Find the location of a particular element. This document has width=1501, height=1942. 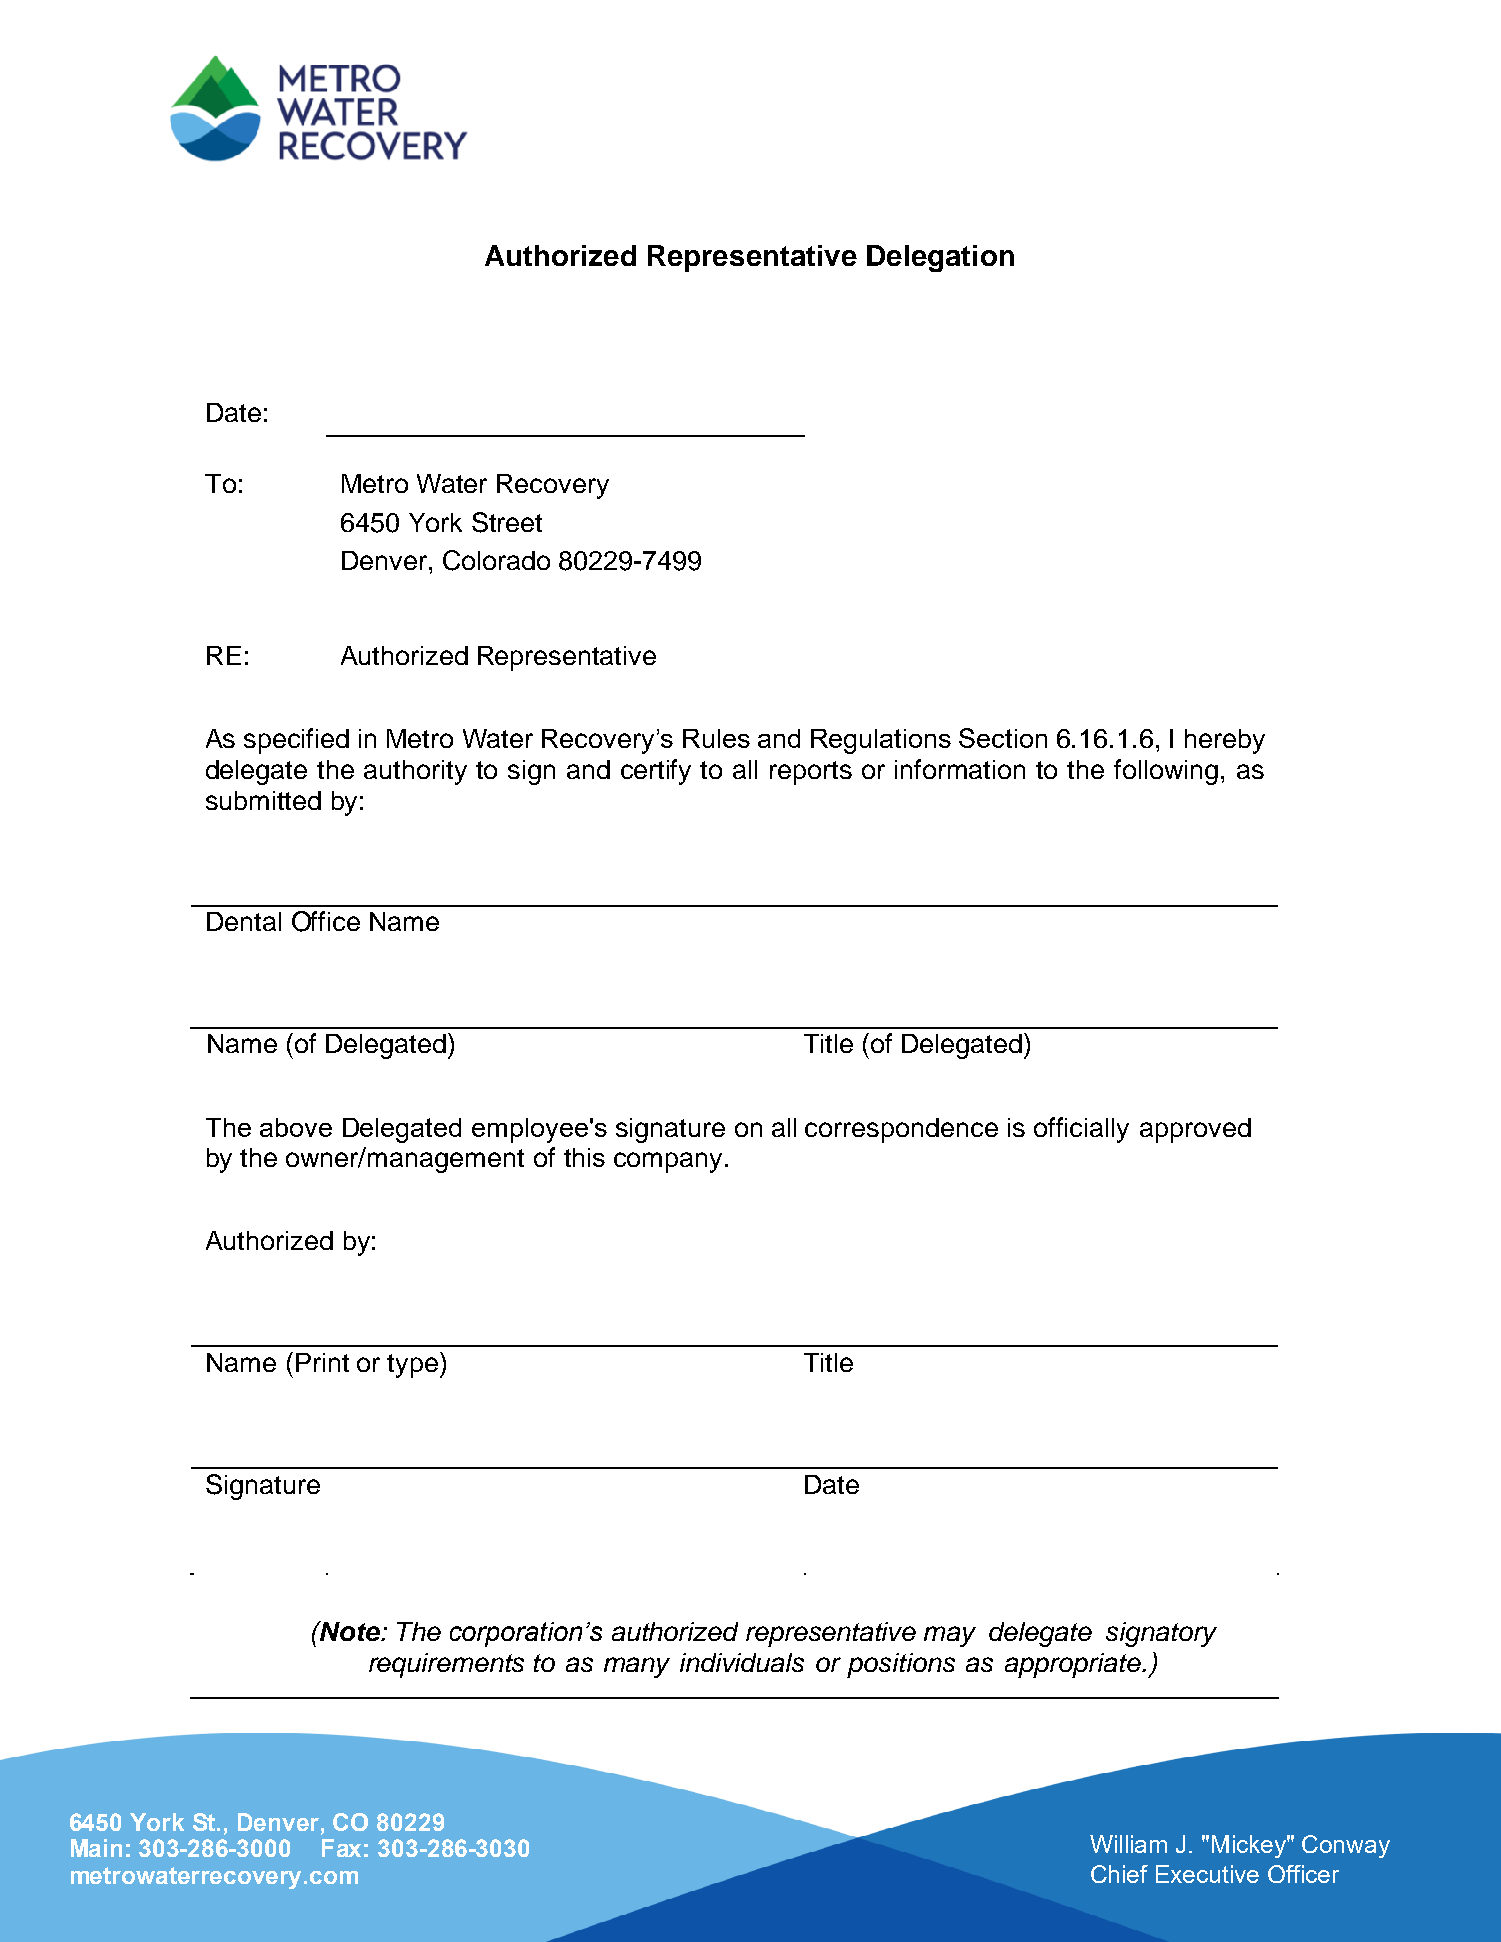

Delegation is located at coordinates (940, 258).
